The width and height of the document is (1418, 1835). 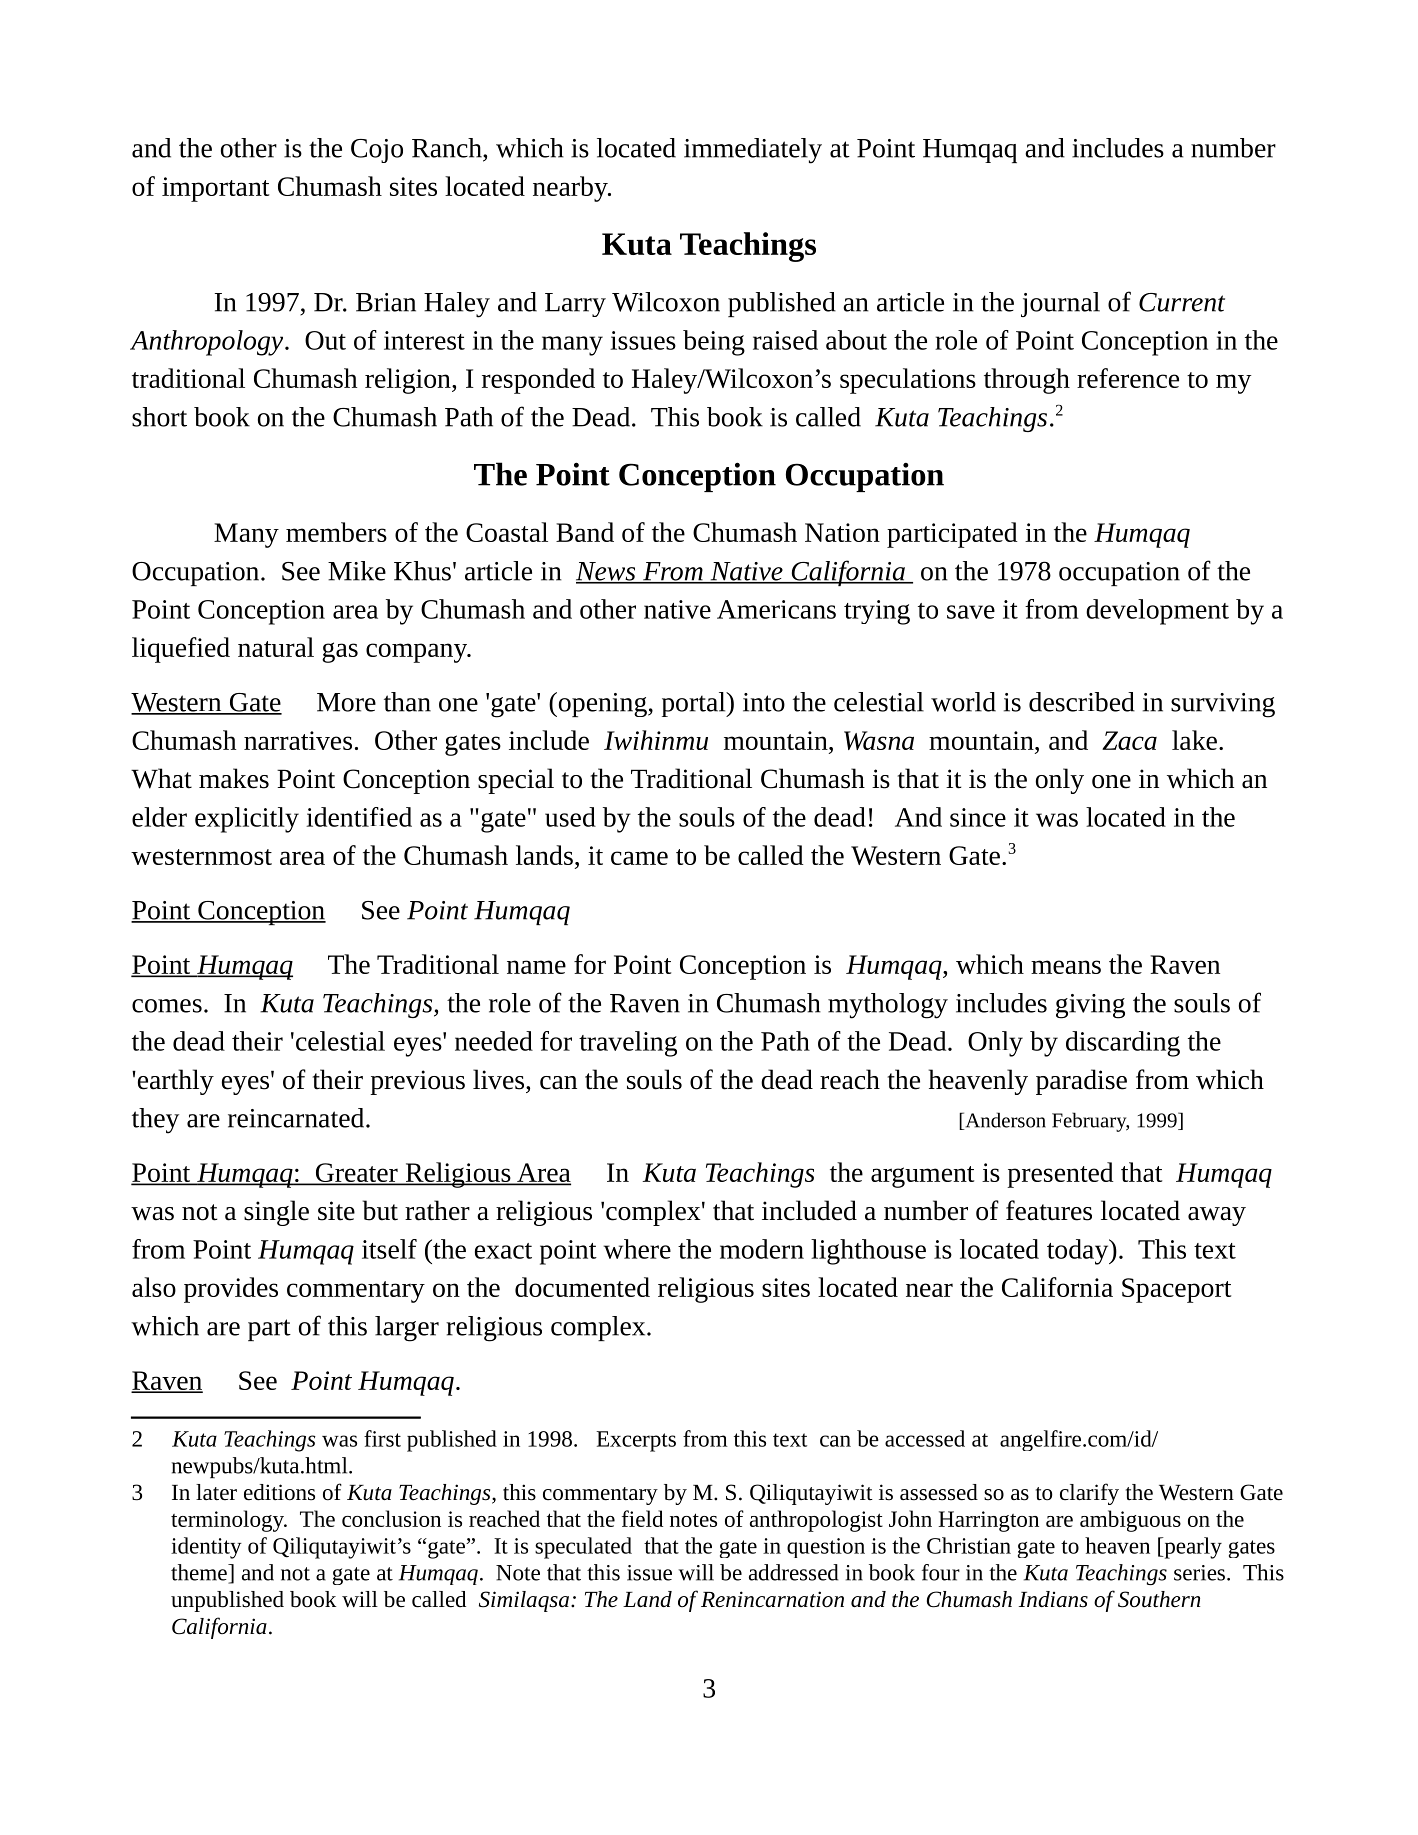 What do you see at coordinates (1060, 304) in the document?
I see `journal` at bounding box center [1060, 304].
